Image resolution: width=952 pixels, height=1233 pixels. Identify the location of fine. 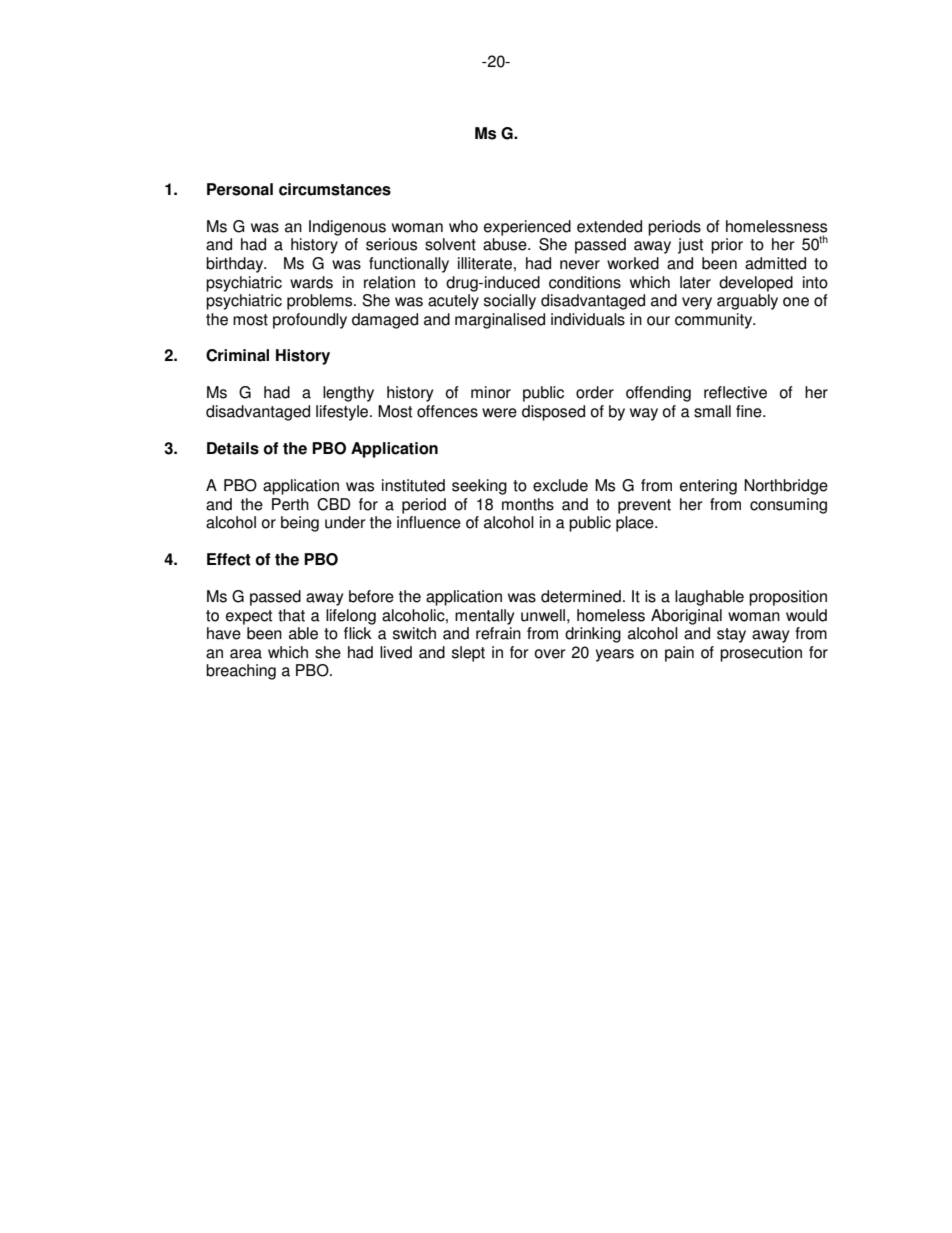
(750, 411).
